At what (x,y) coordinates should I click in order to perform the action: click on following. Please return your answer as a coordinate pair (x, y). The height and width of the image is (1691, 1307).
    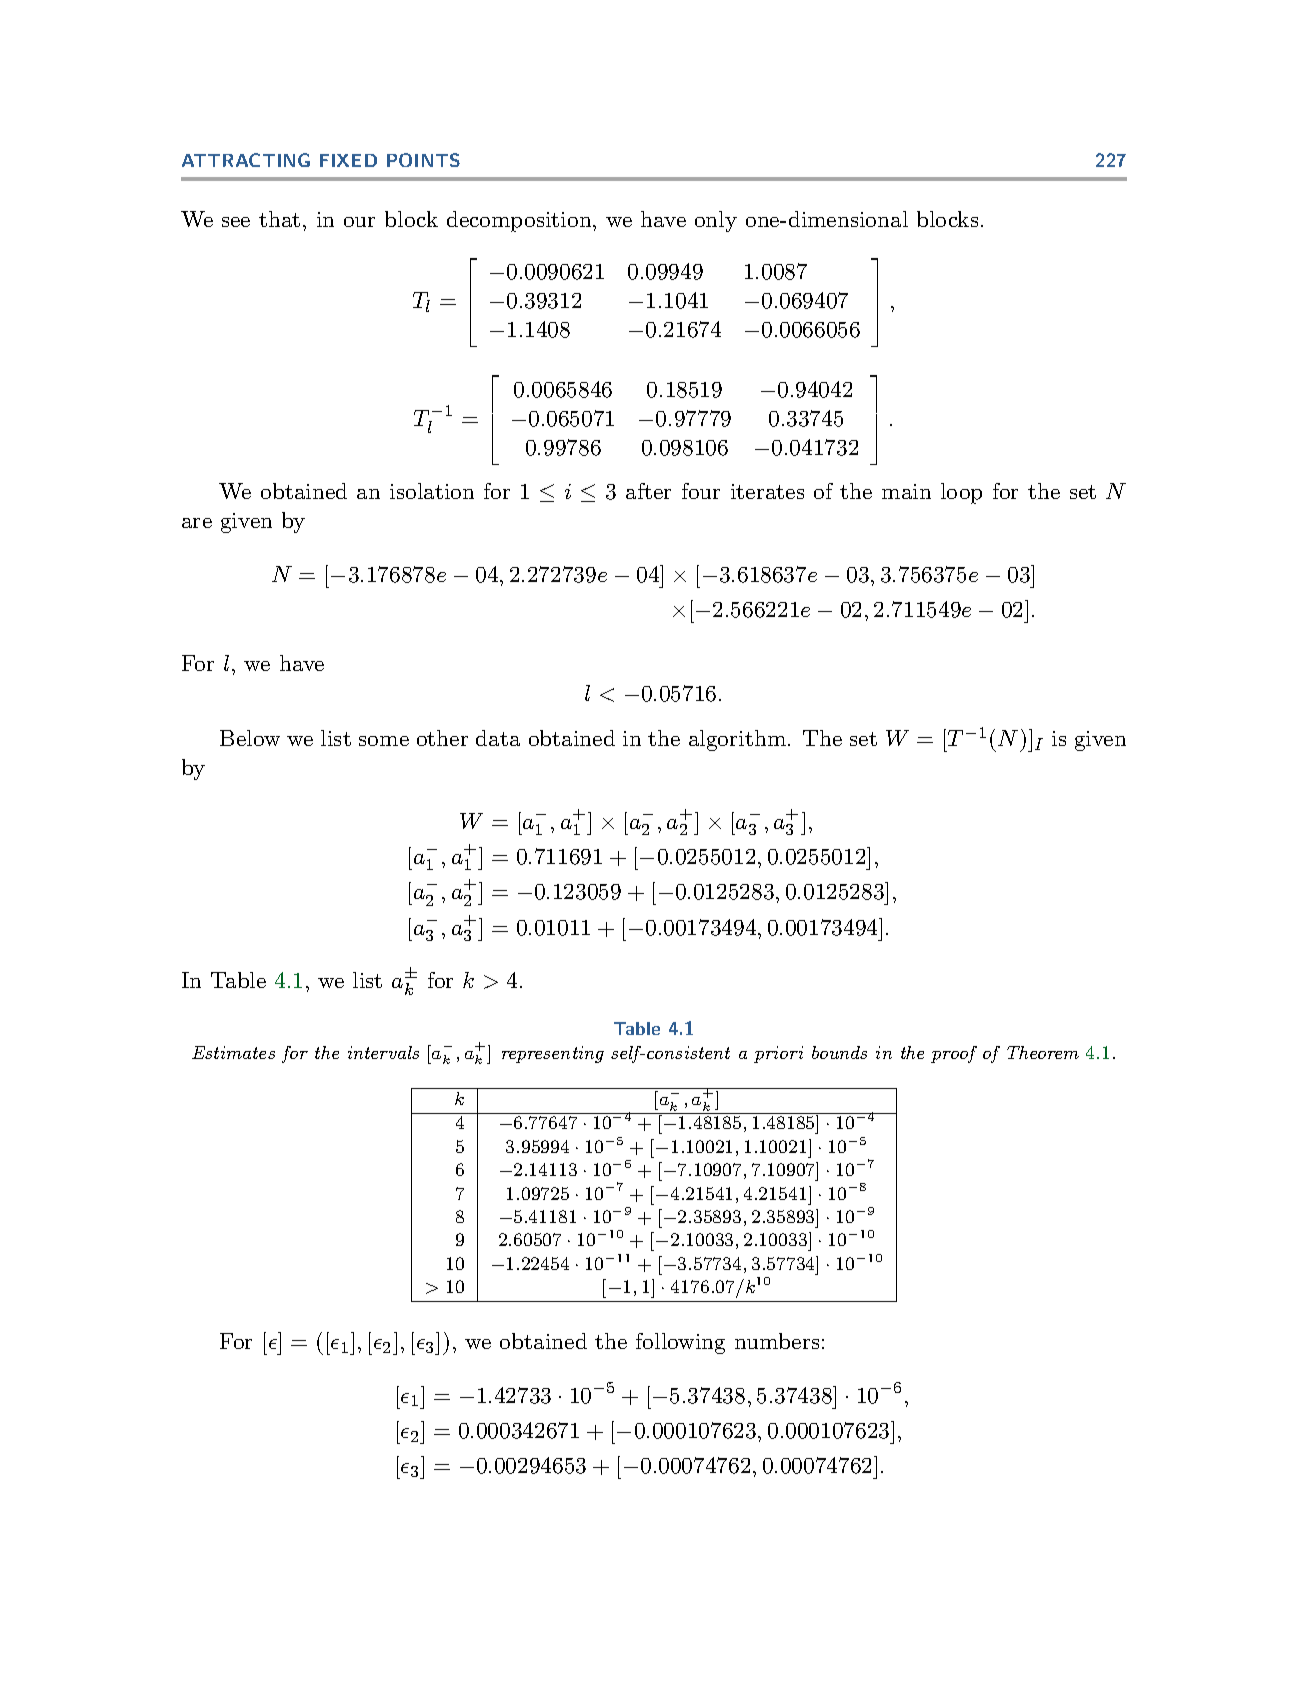
    Looking at the image, I should click on (680, 1343).
